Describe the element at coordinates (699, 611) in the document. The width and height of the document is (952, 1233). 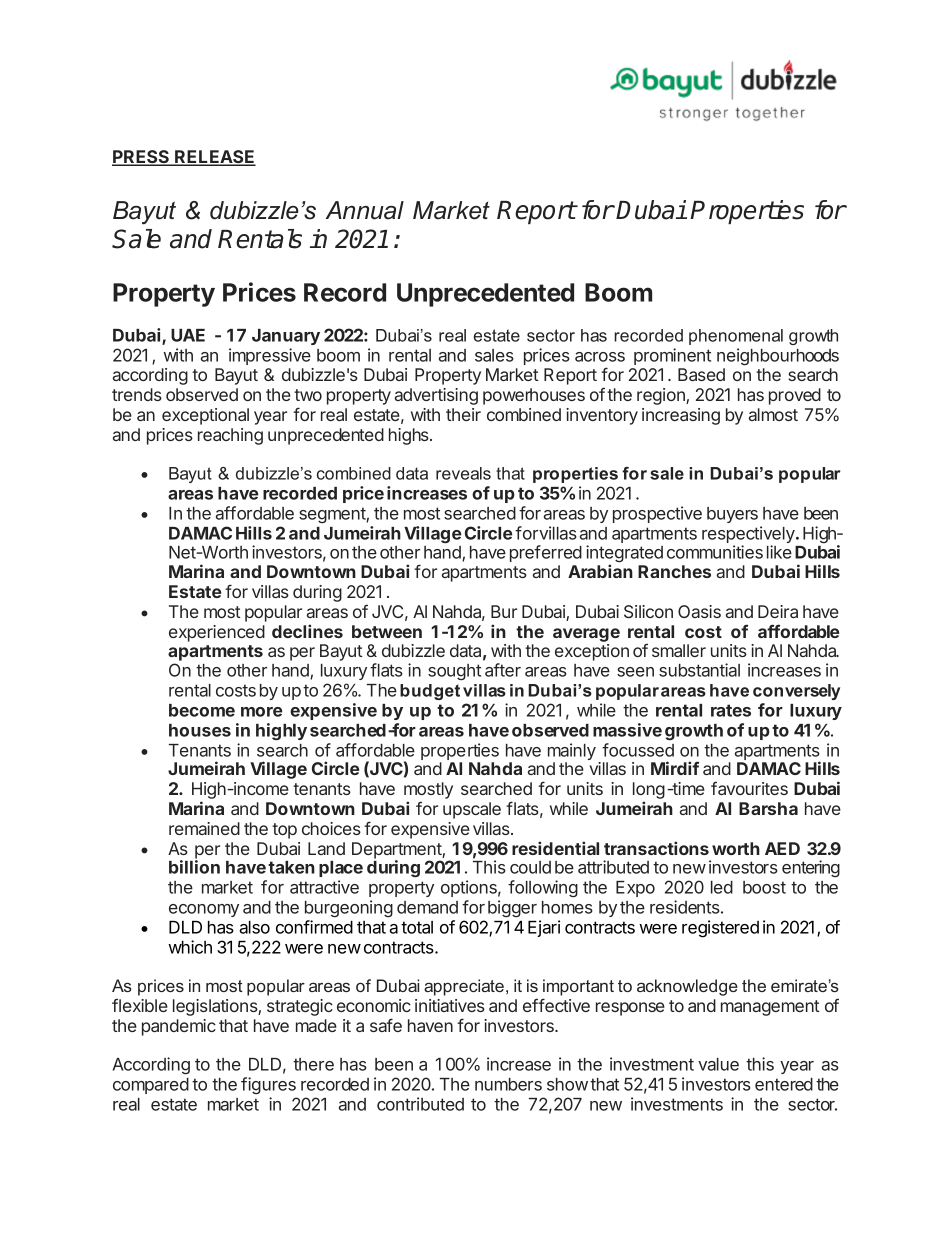
I see `Oasis` at that location.
